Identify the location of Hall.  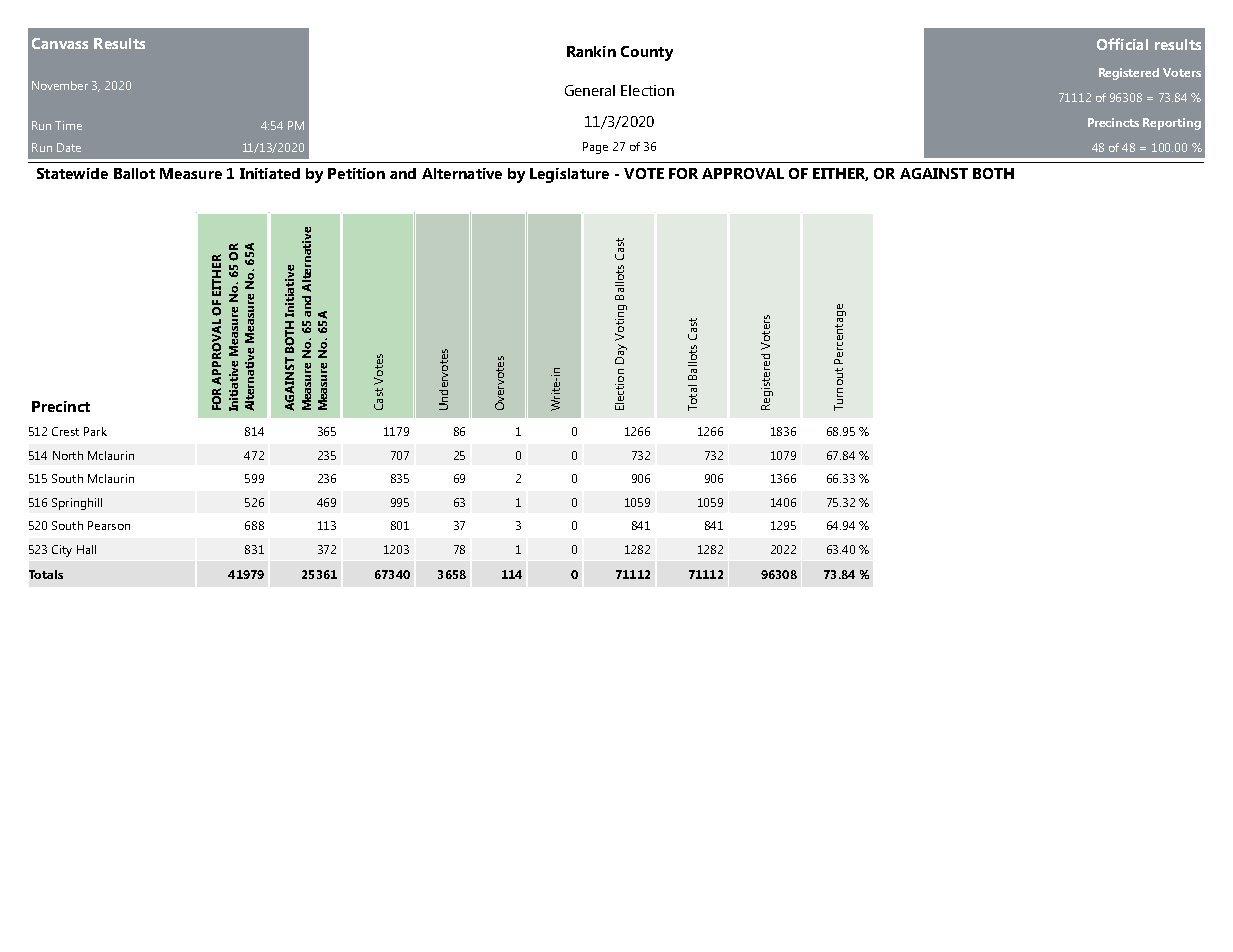
(86, 549).
